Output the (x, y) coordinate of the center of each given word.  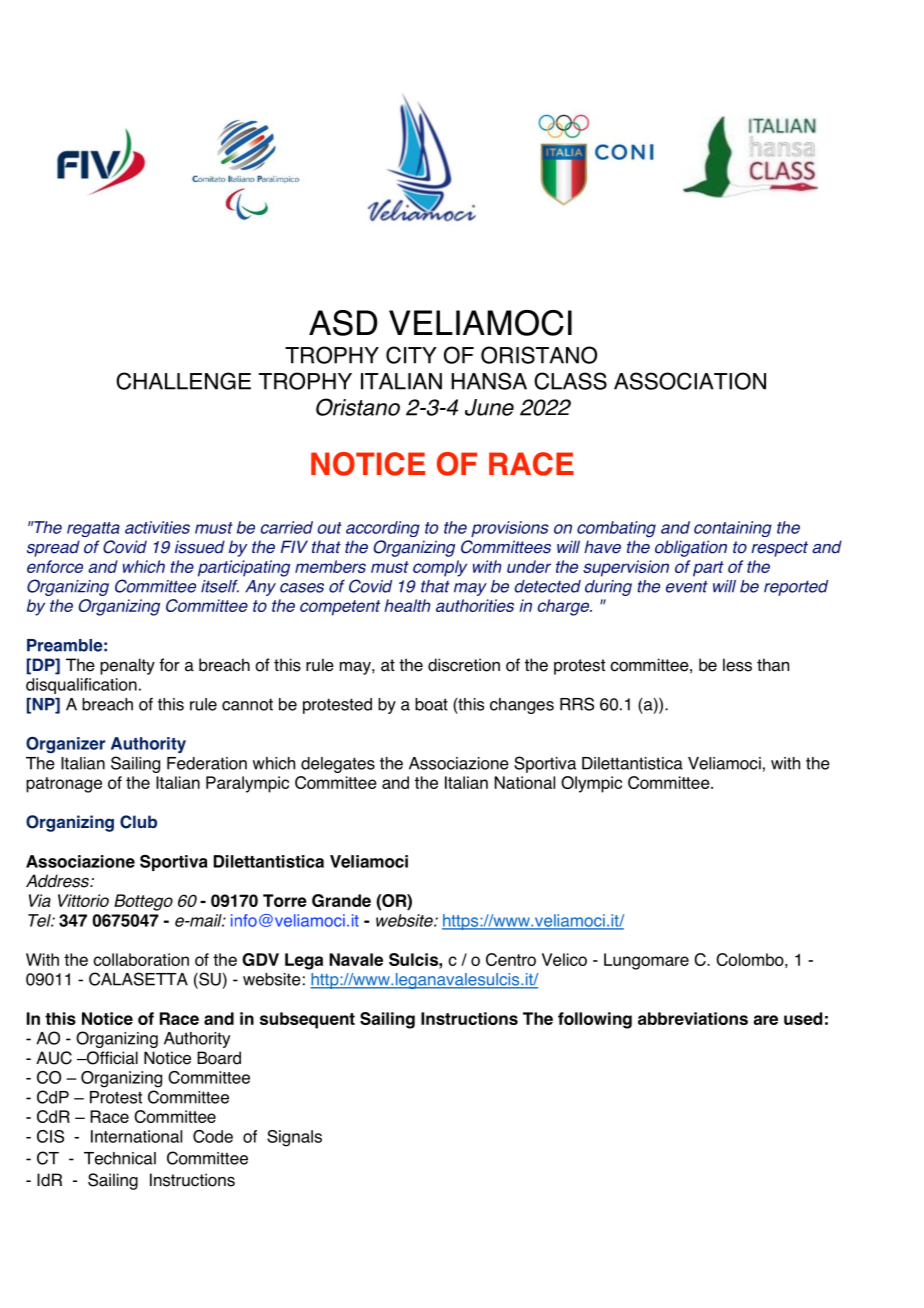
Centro (511, 959)
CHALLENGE (183, 381)
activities (157, 527)
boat (431, 704)
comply (440, 568)
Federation (207, 763)
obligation (691, 548)
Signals (294, 1138)
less (737, 665)
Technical (120, 1158)
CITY (411, 355)
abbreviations (693, 1018)
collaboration (141, 959)
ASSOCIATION (690, 381)
